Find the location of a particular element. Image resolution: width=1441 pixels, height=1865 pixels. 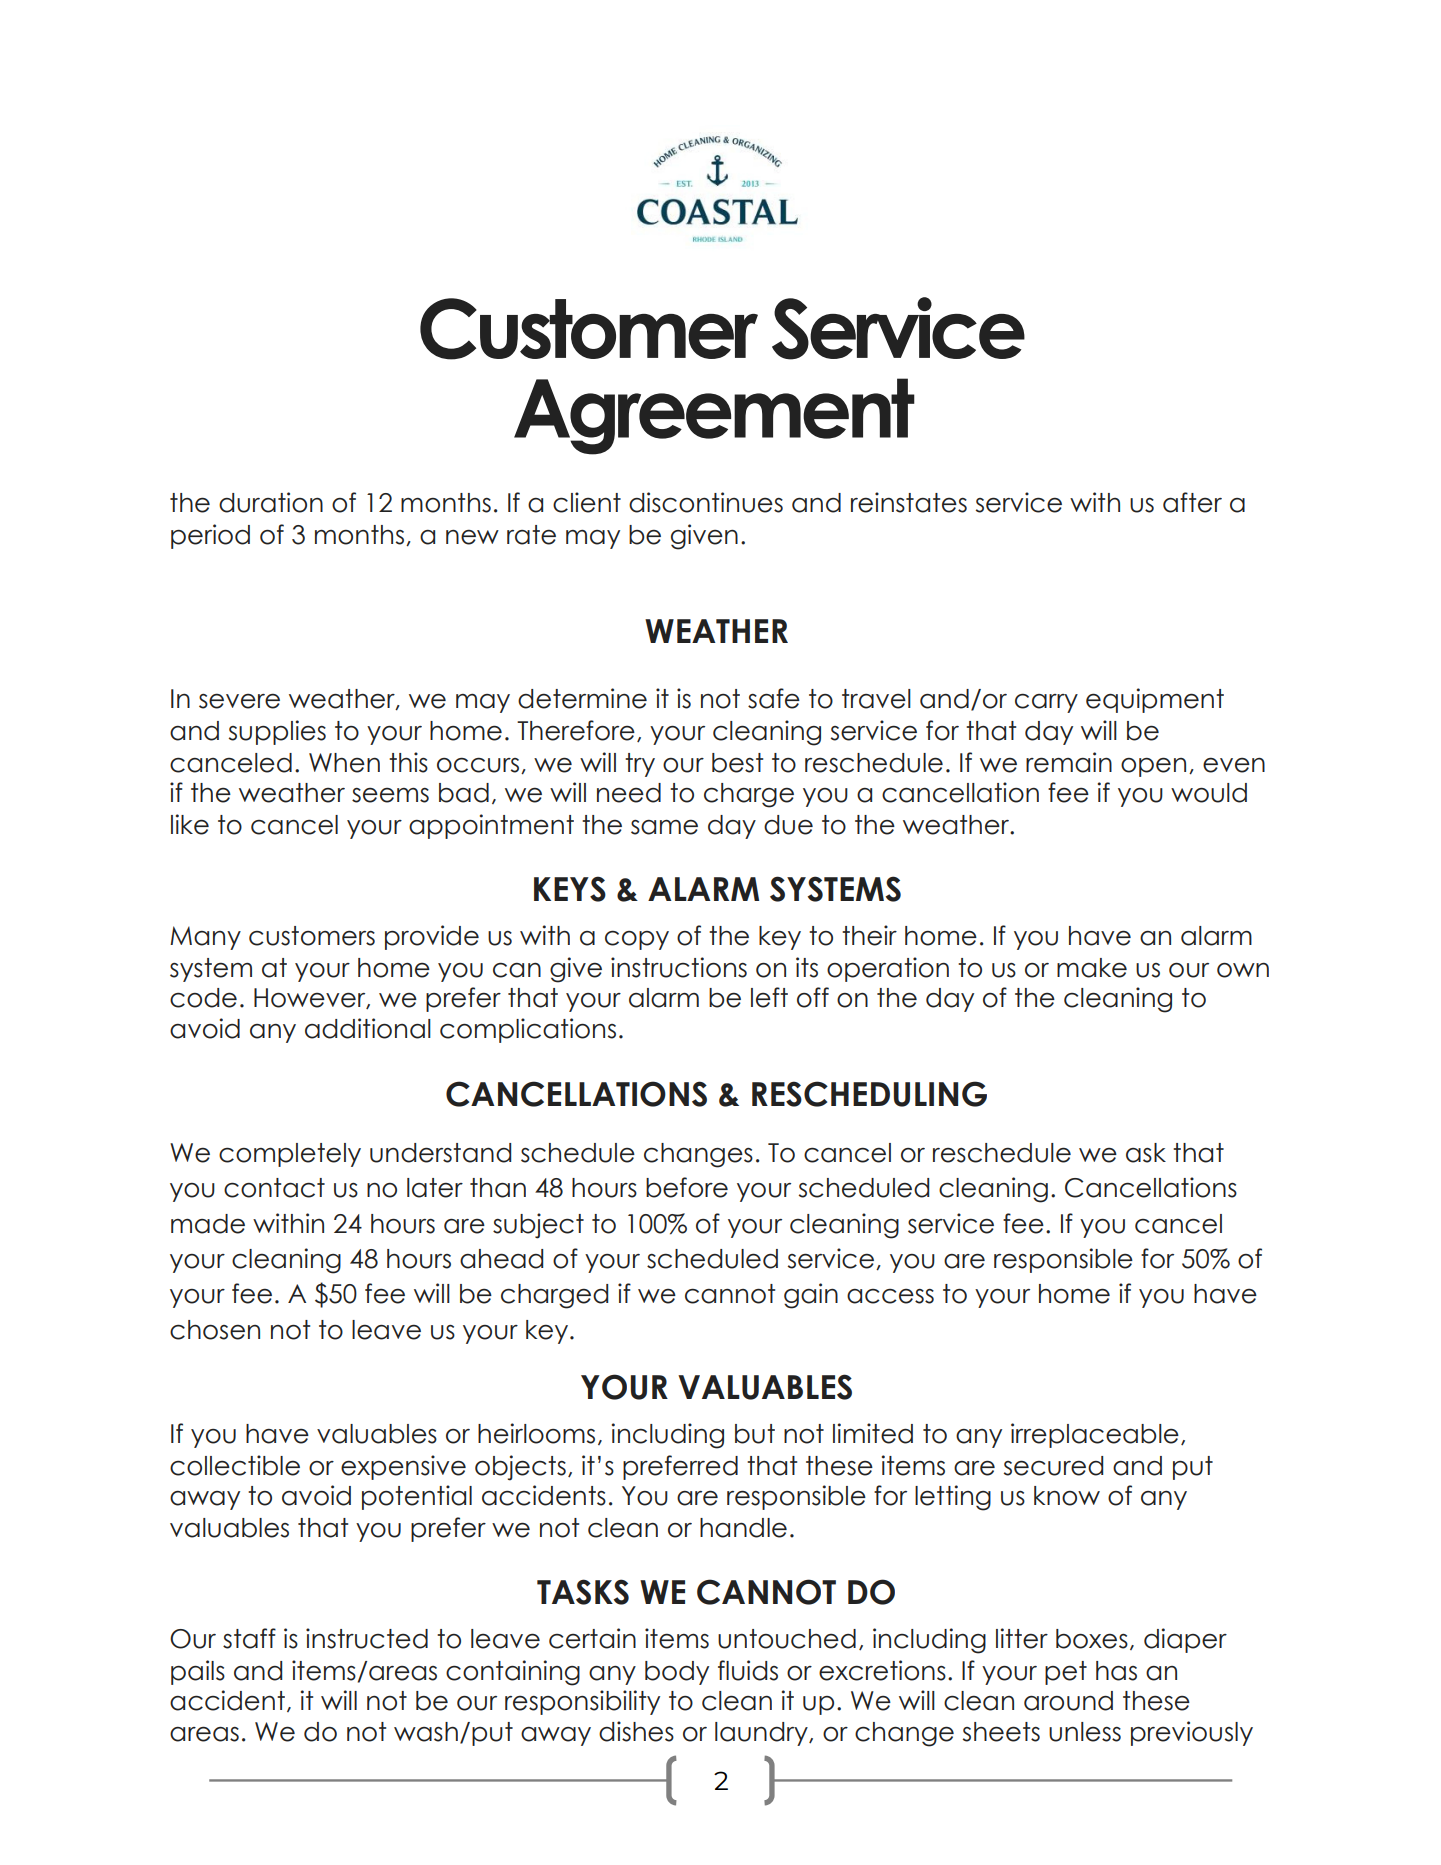

instructed is located at coordinates (367, 1638).
